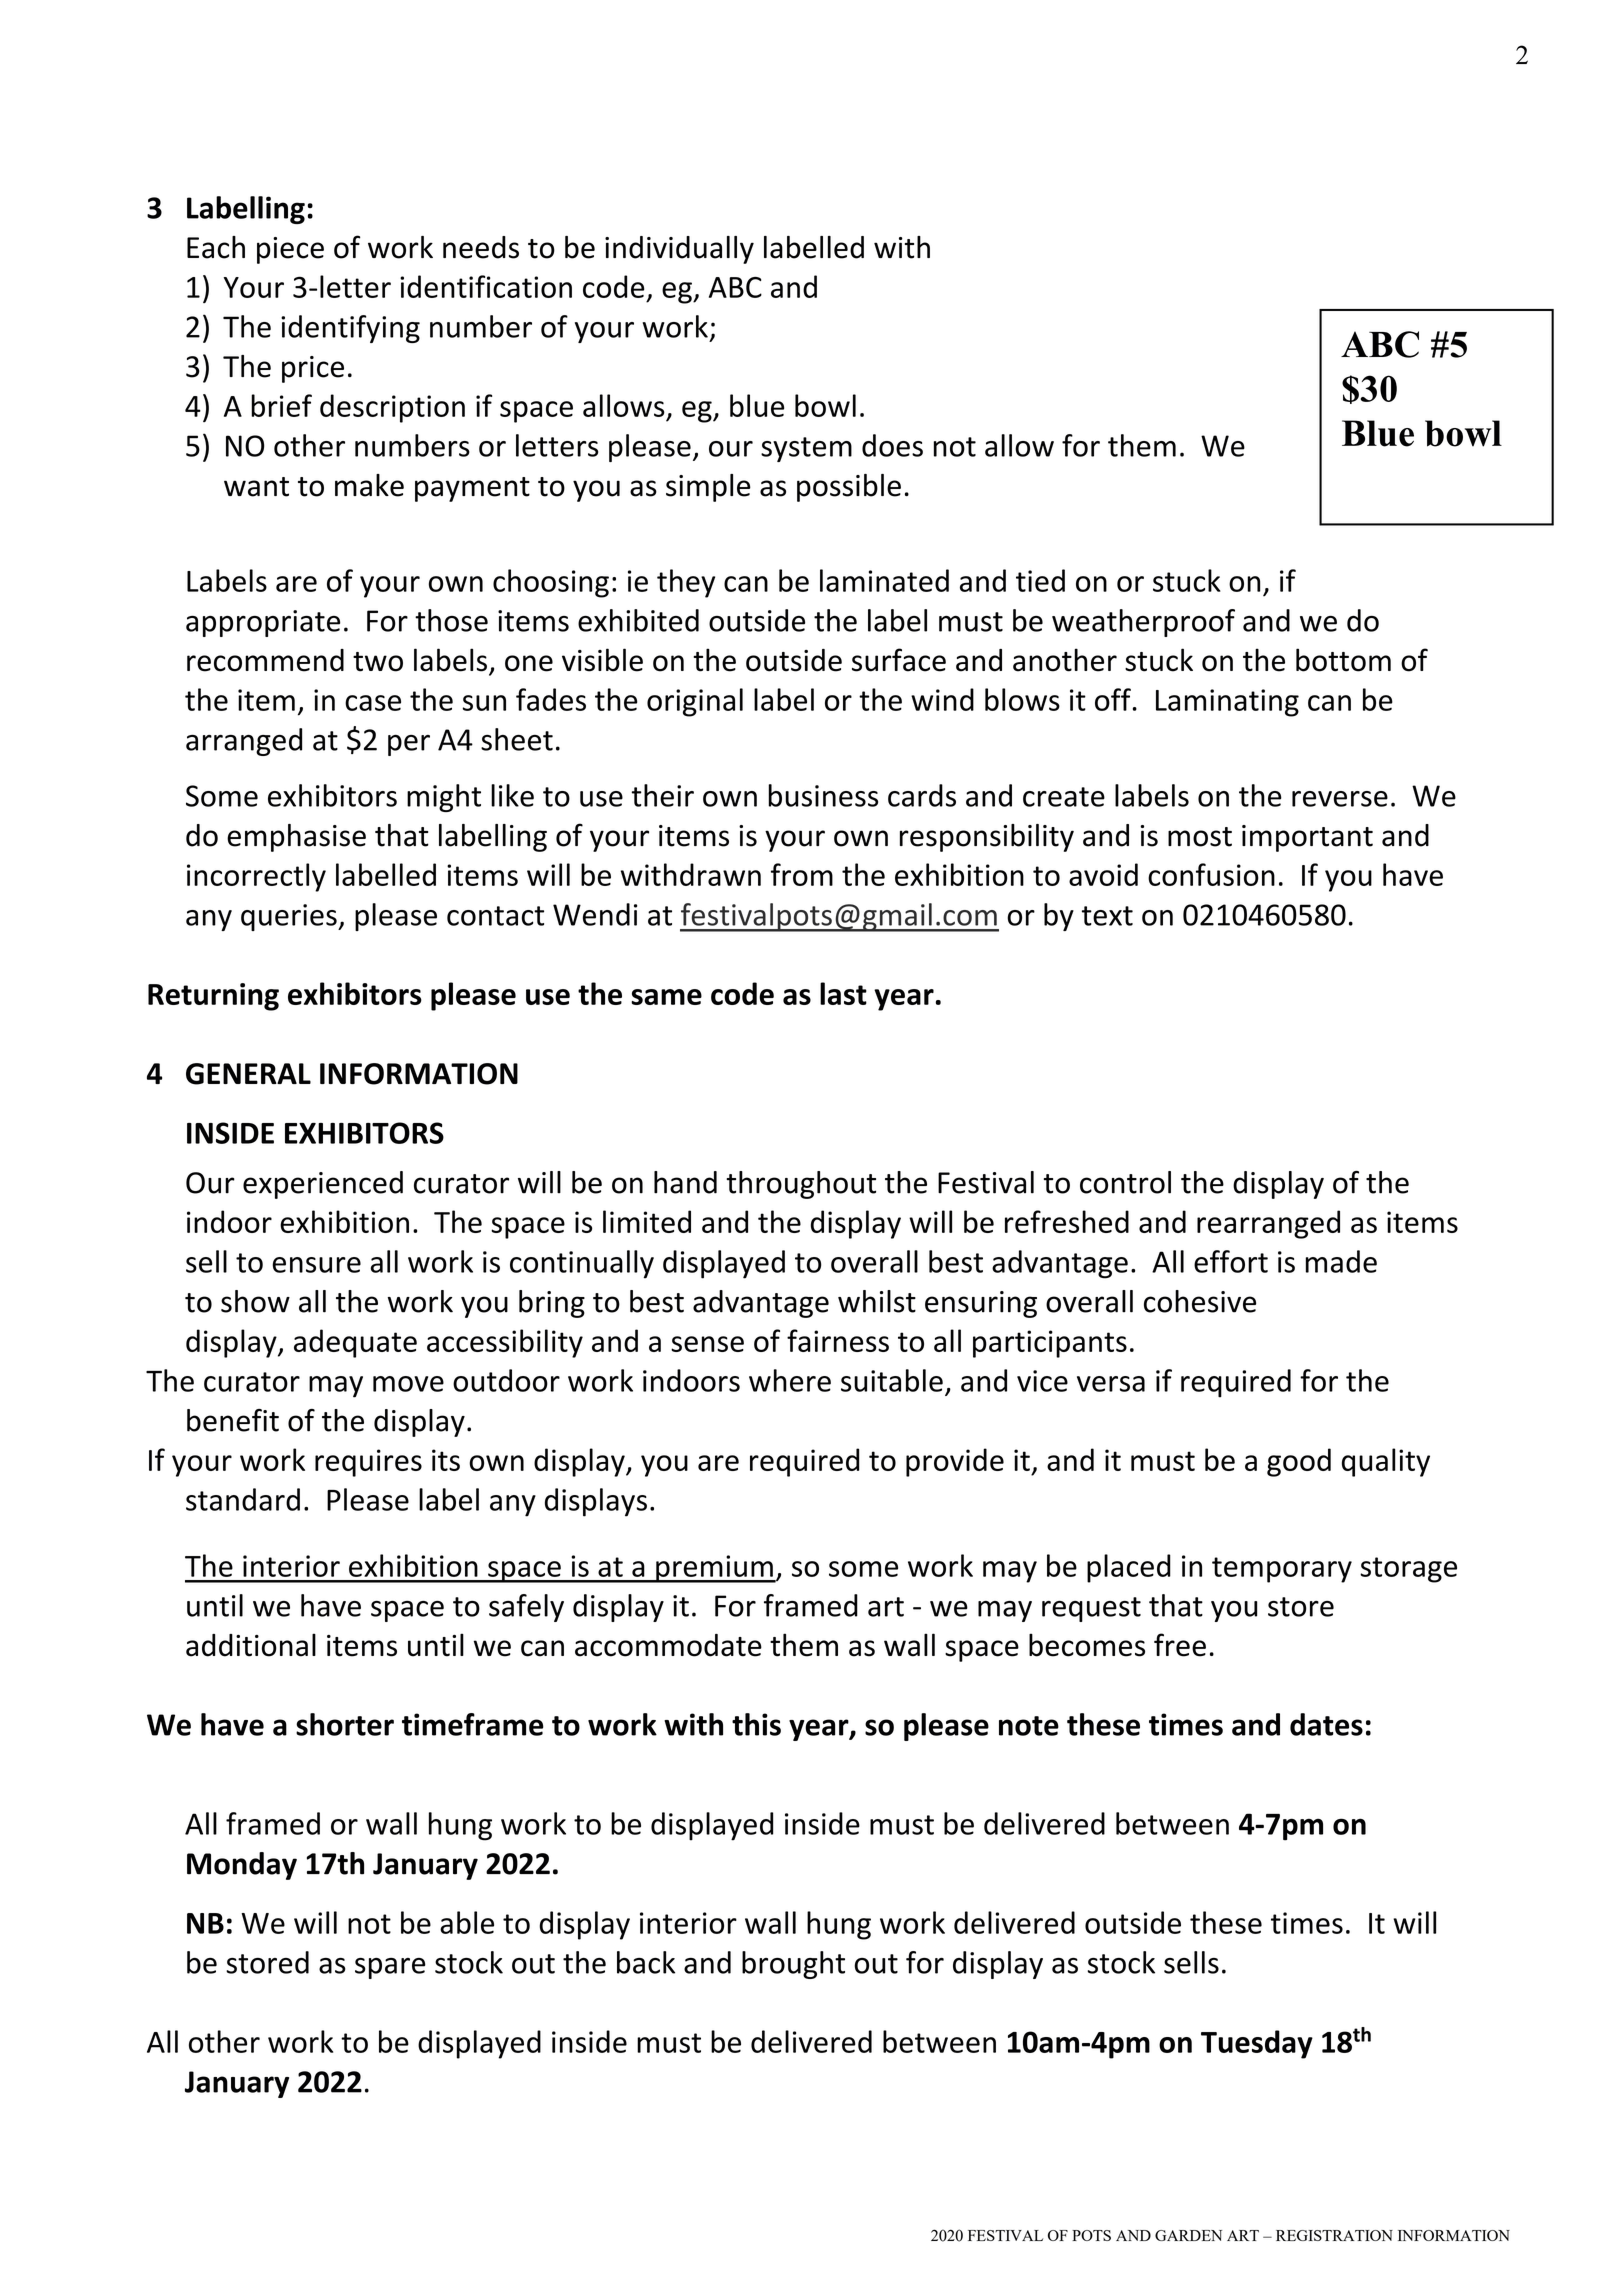 Image resolution: width=1613 pixels, height=2281 pixels. Describe the element at coordinates (350, 329) in the screenshot. I see `identifying` at that location.
